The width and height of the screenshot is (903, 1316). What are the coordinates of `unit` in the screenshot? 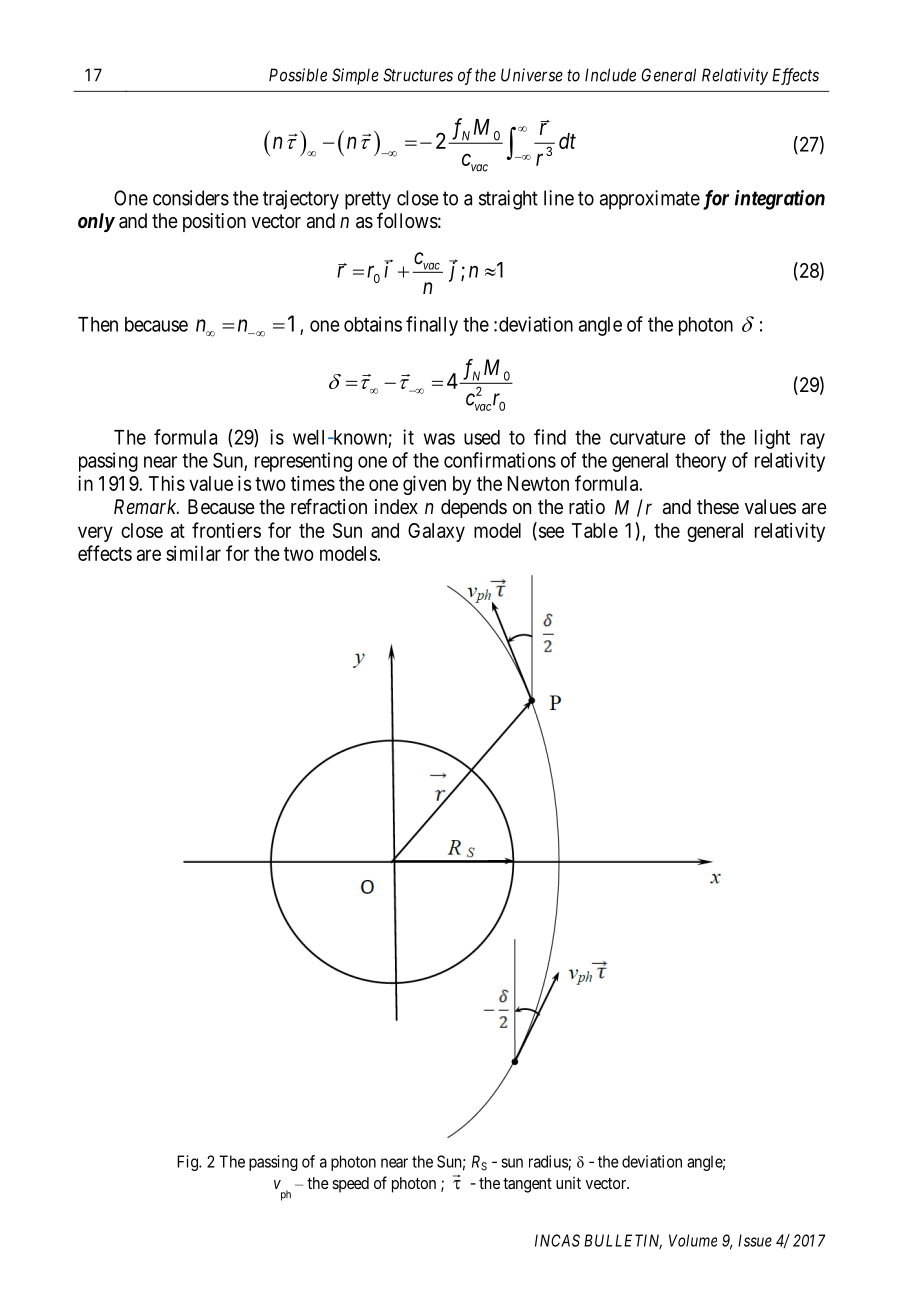 It's located at (568, 1183).
